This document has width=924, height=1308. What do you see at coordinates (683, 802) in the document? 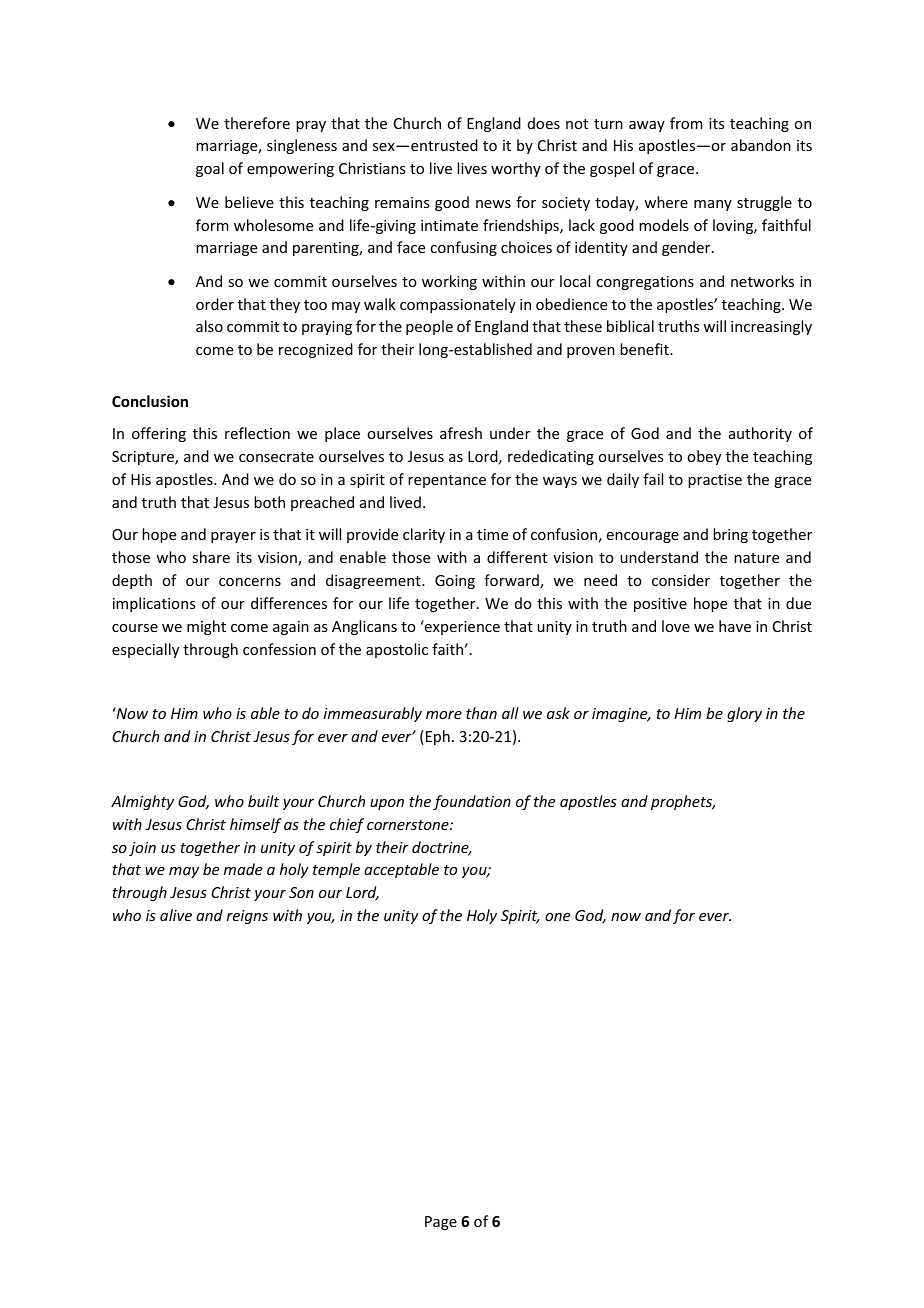
I see `prophets` at bounding box center [683, 802].
